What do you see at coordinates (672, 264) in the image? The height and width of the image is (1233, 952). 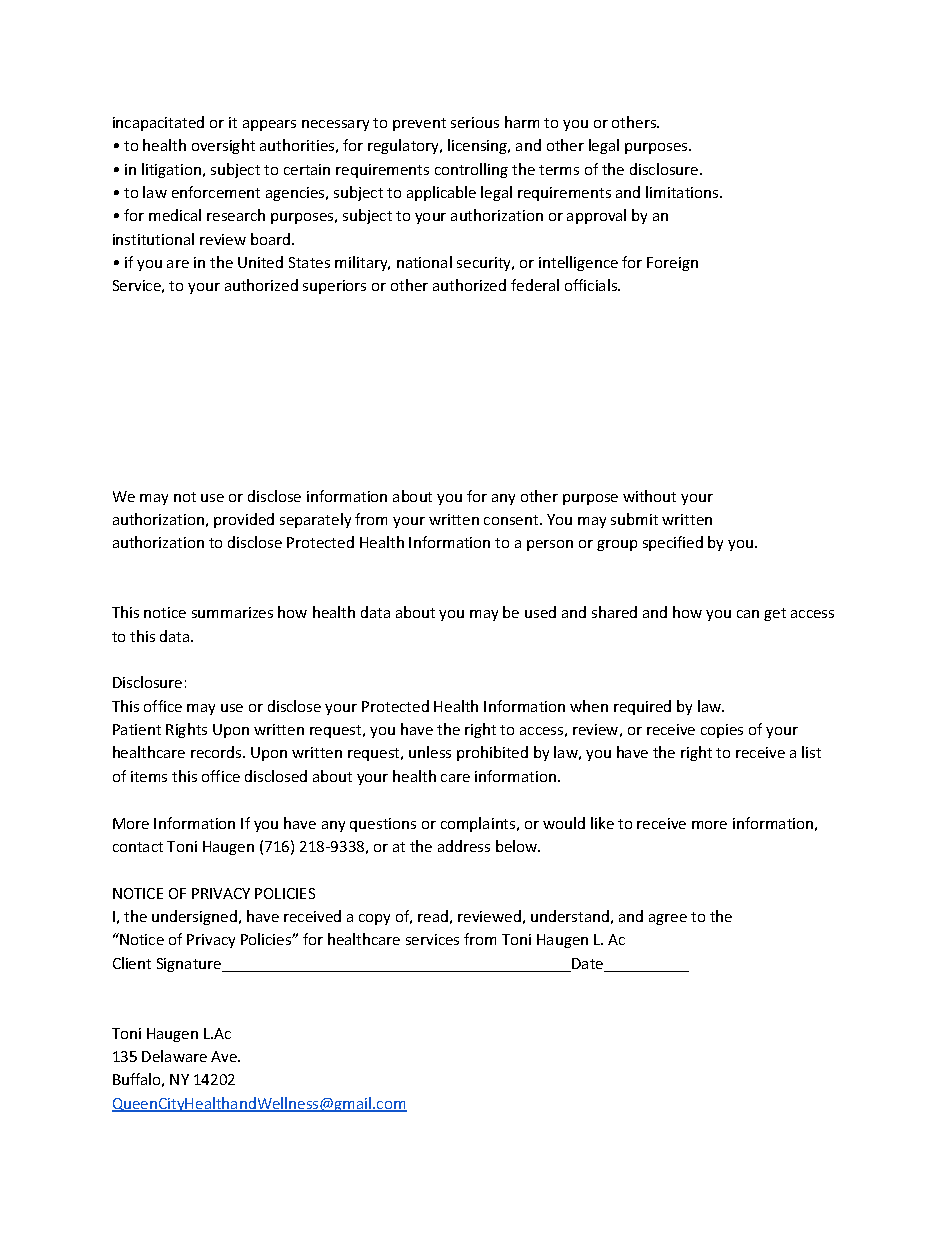 I see `Foreign` at bounding box center [672, 264].
